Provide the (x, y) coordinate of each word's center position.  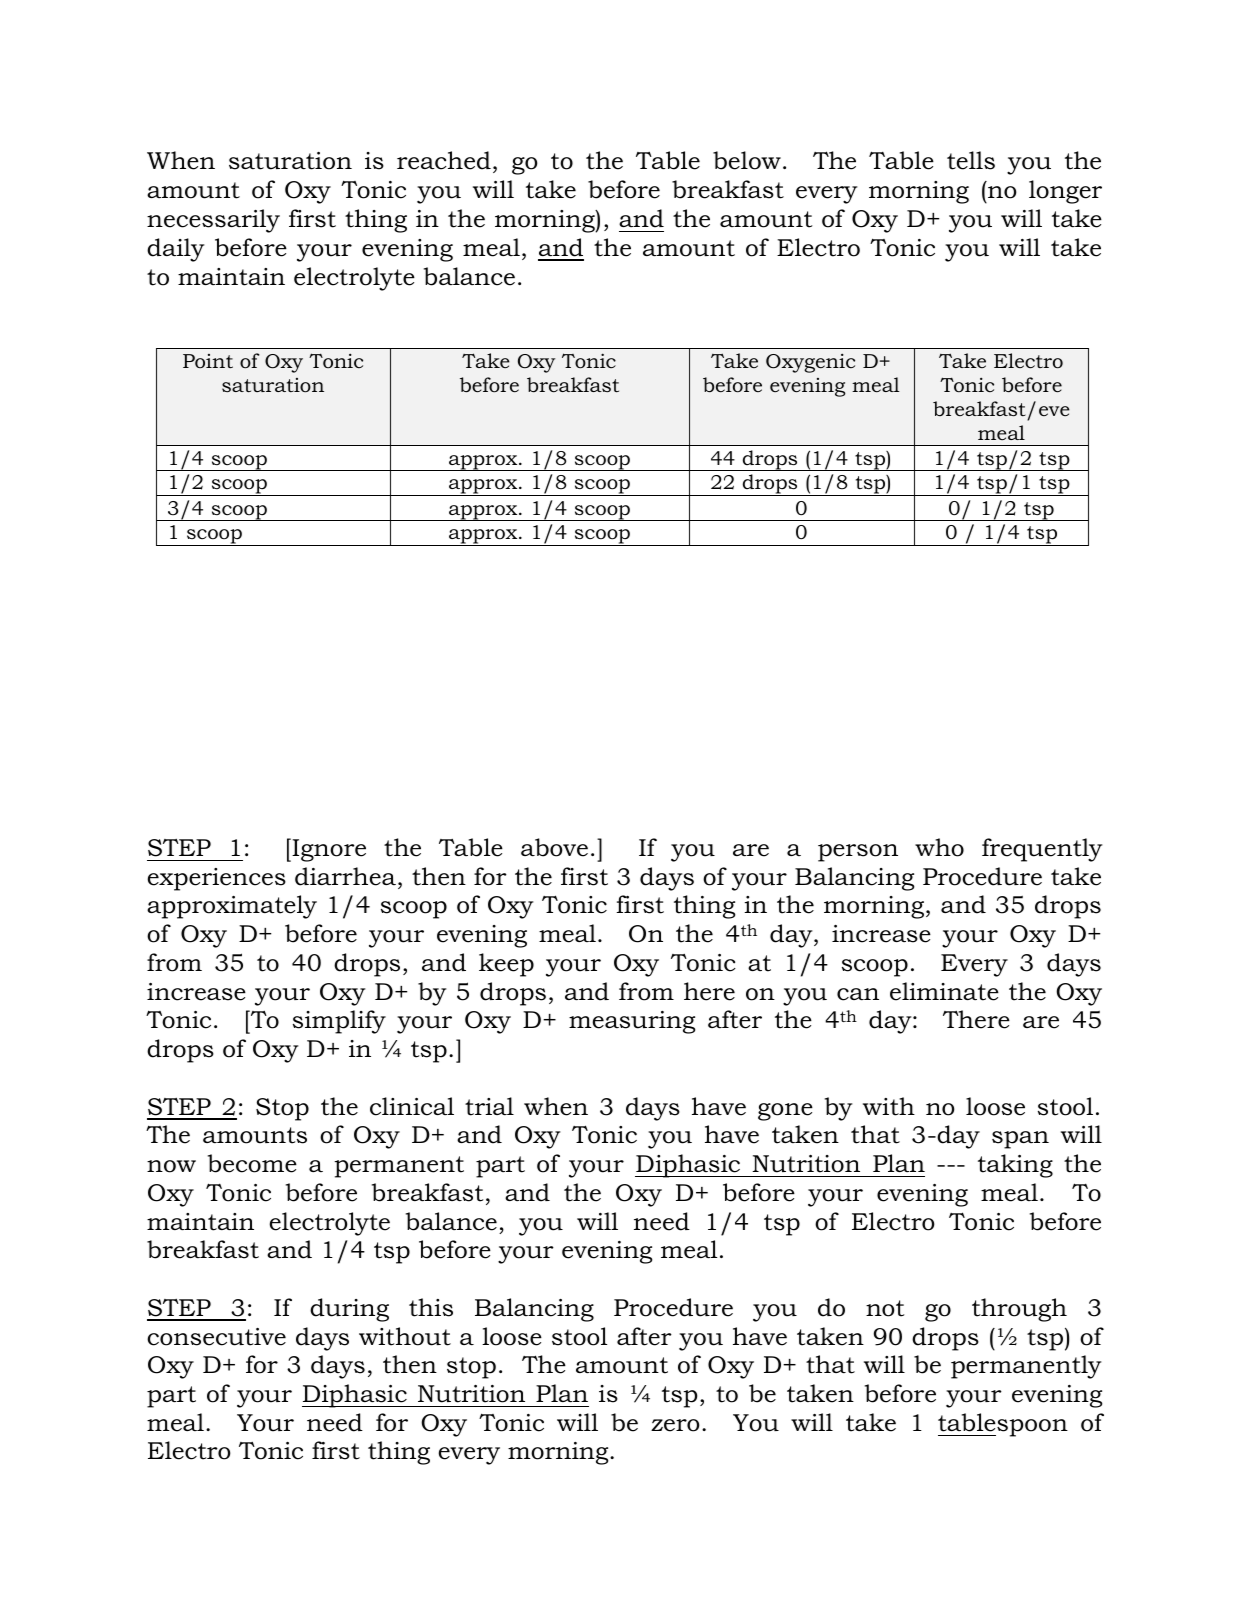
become (252, 1163)
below (747, 160)
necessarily (213, 221)
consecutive (216, 1337)
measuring (632, 1022)
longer (1065, 192)
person (858, 853)
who (939, 847)
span (1020, 1140)
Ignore (328, 850)
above (554, 847)
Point (208, 361)
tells (971, 160)
